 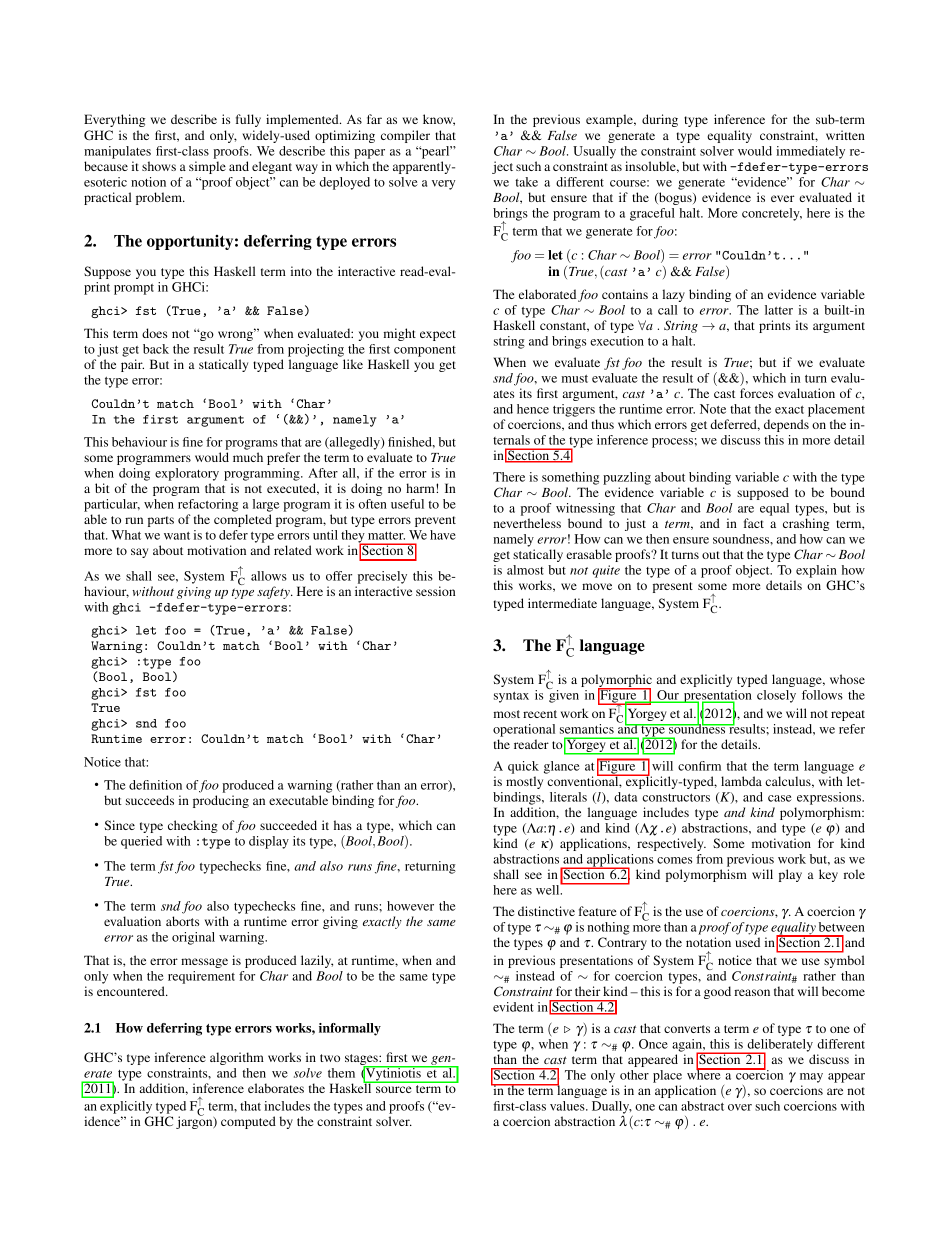 What do you see at coordinates (741, 781) in the screenshot?
I see `lambda` at bounding box center [741, 781].
